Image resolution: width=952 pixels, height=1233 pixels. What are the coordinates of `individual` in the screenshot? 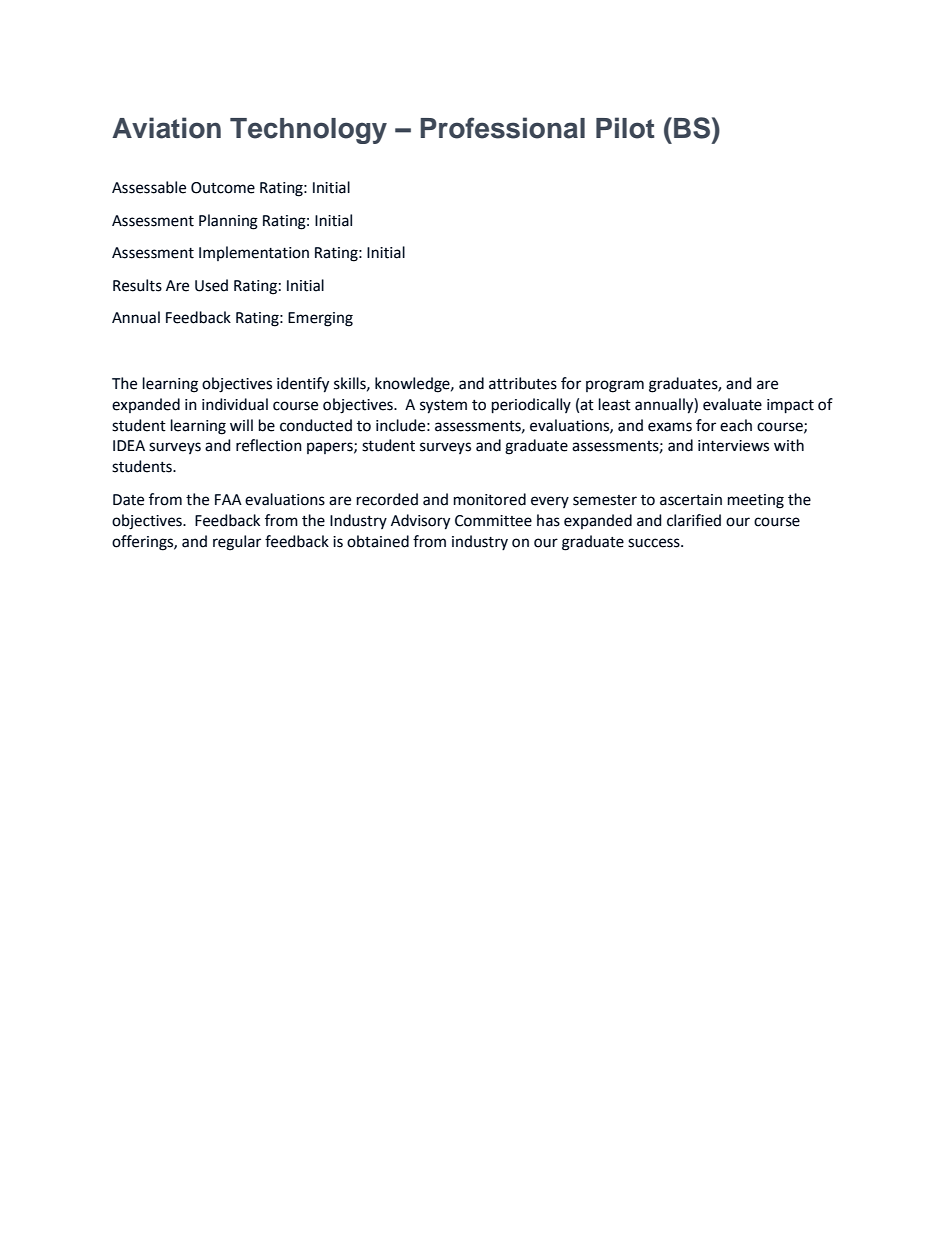 It's located at (235, 404).
